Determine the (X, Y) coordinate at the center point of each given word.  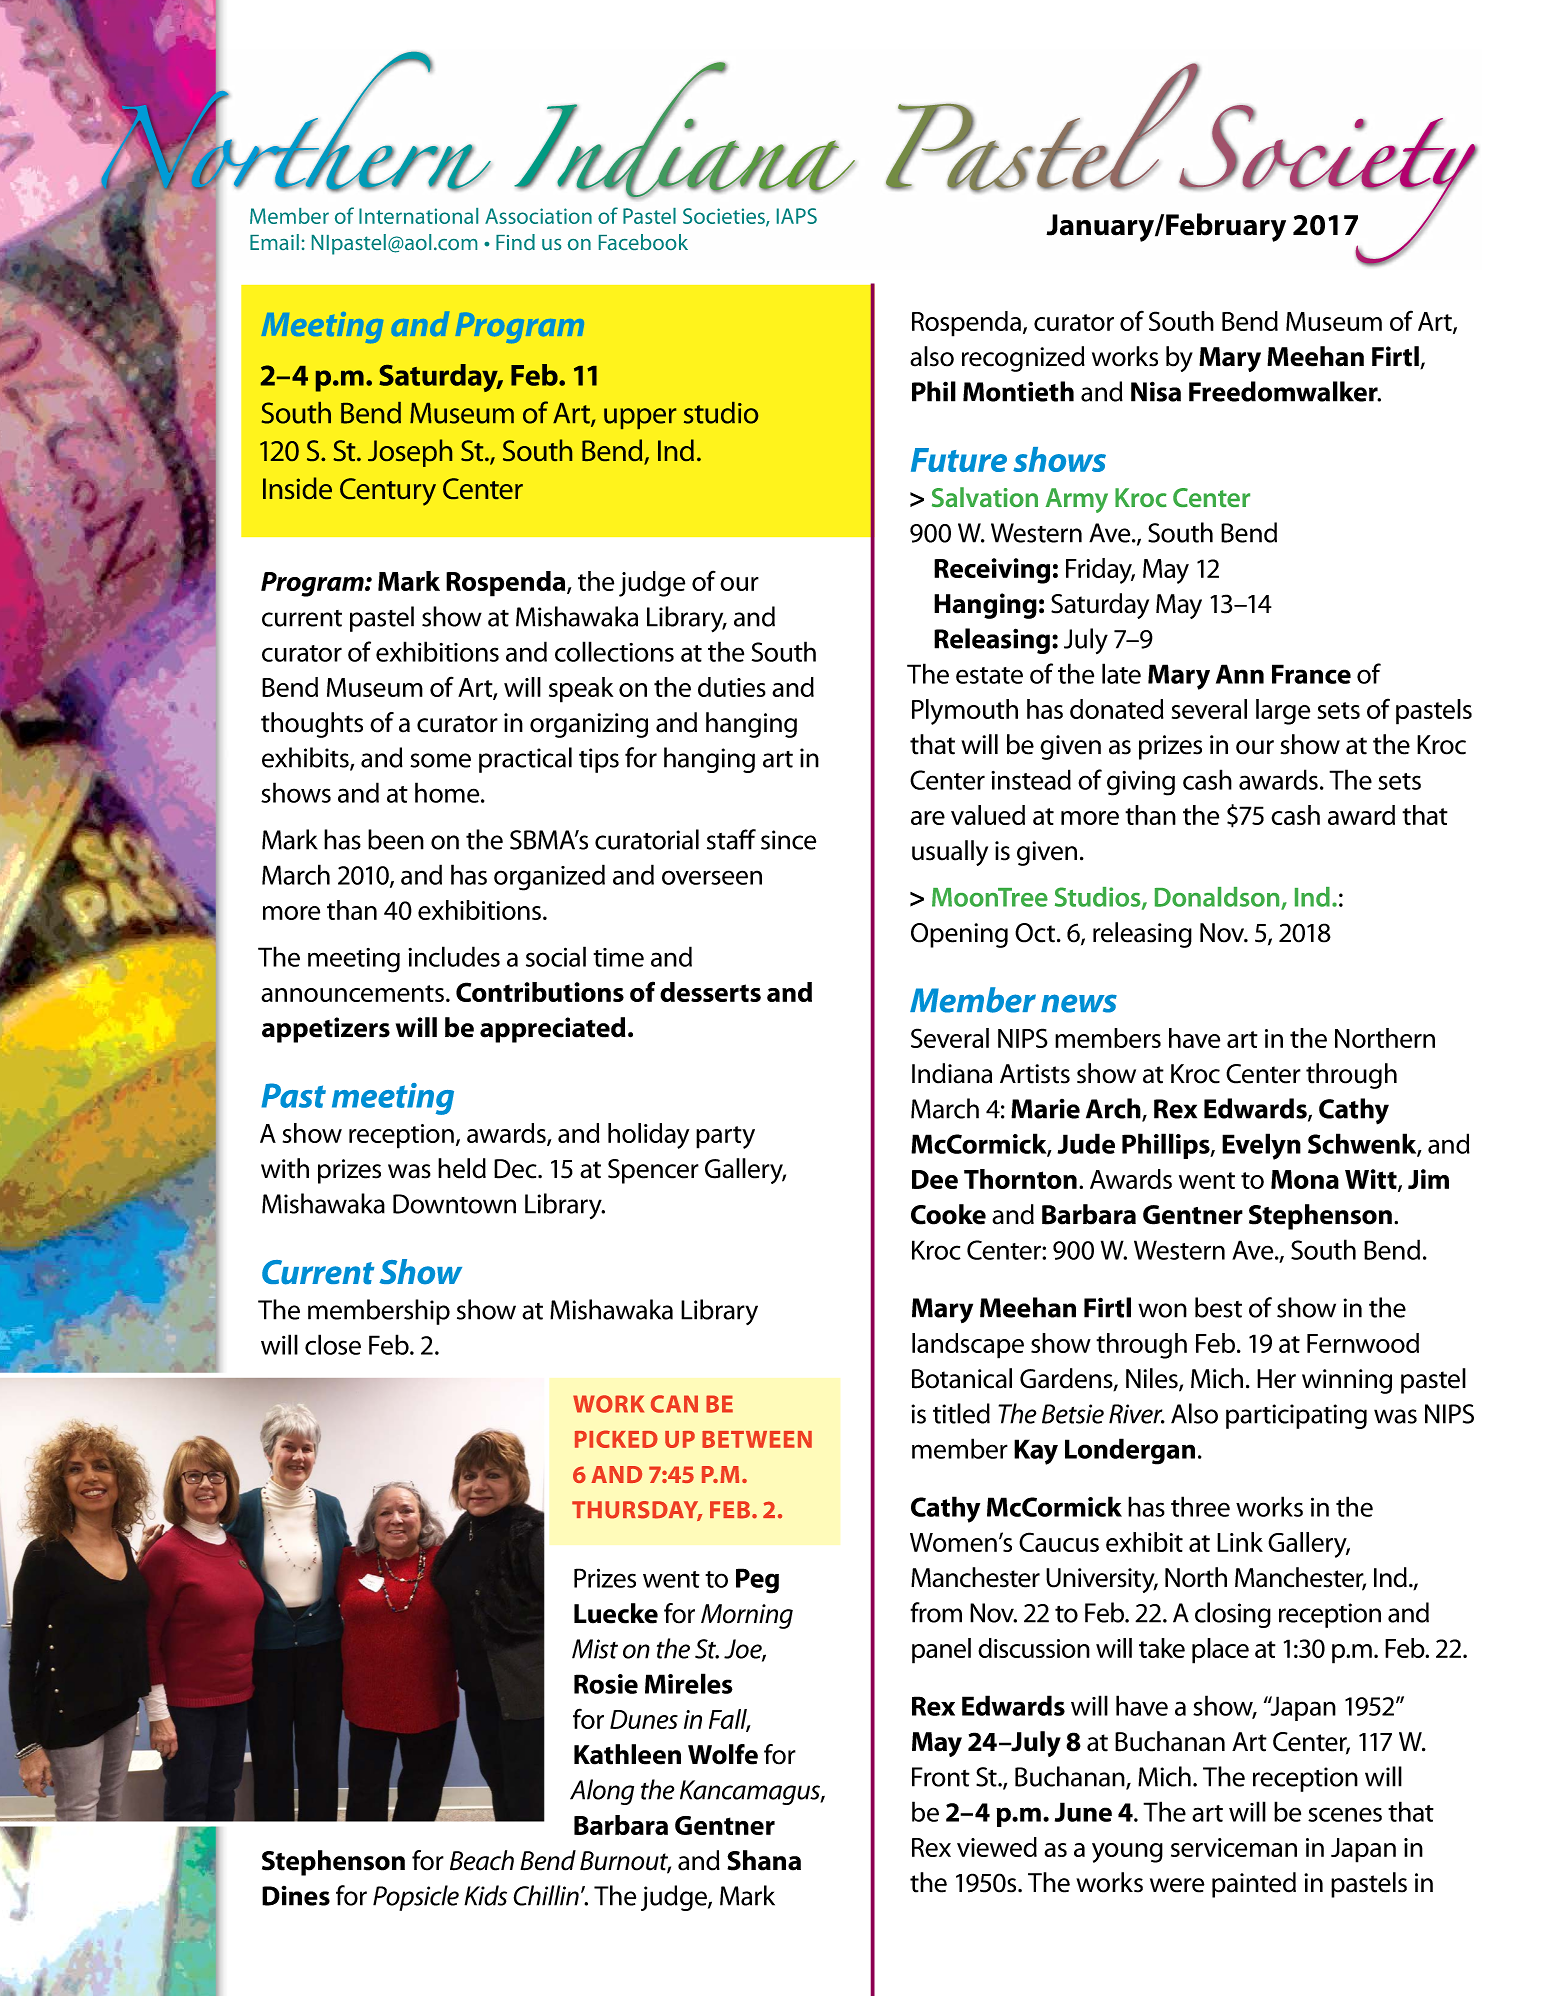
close (333, 1344)
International (418, 216)
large (1283, 712)
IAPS (797, 216)
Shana (764, 1860)
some (440, 760)
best (1218, 1307)
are (928, 818)
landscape (968, 1346)
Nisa (1156, 391)
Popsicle (416, 1898)
